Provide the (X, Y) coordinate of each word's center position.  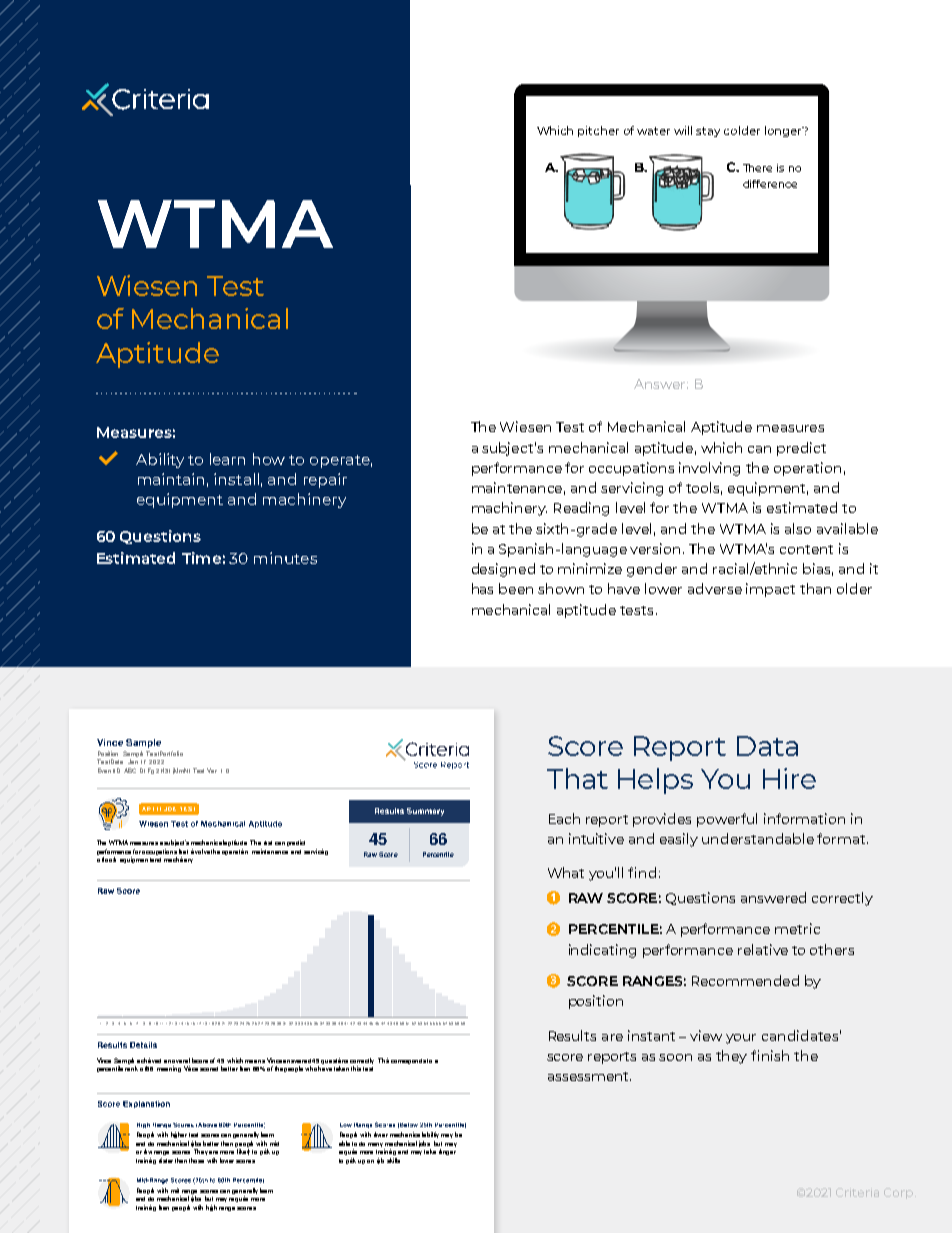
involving (709, 469)
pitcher (598, 131)
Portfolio (171, 753)
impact (770, 590)
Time (201, 558)
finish (770, 1055)
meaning (169, 1069)
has (482, 588)
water (653, 131)
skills (393, 1160)
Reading (581, 509)
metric (797, 928)
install (236, 479)
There (757, 168)
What (566, 872)
